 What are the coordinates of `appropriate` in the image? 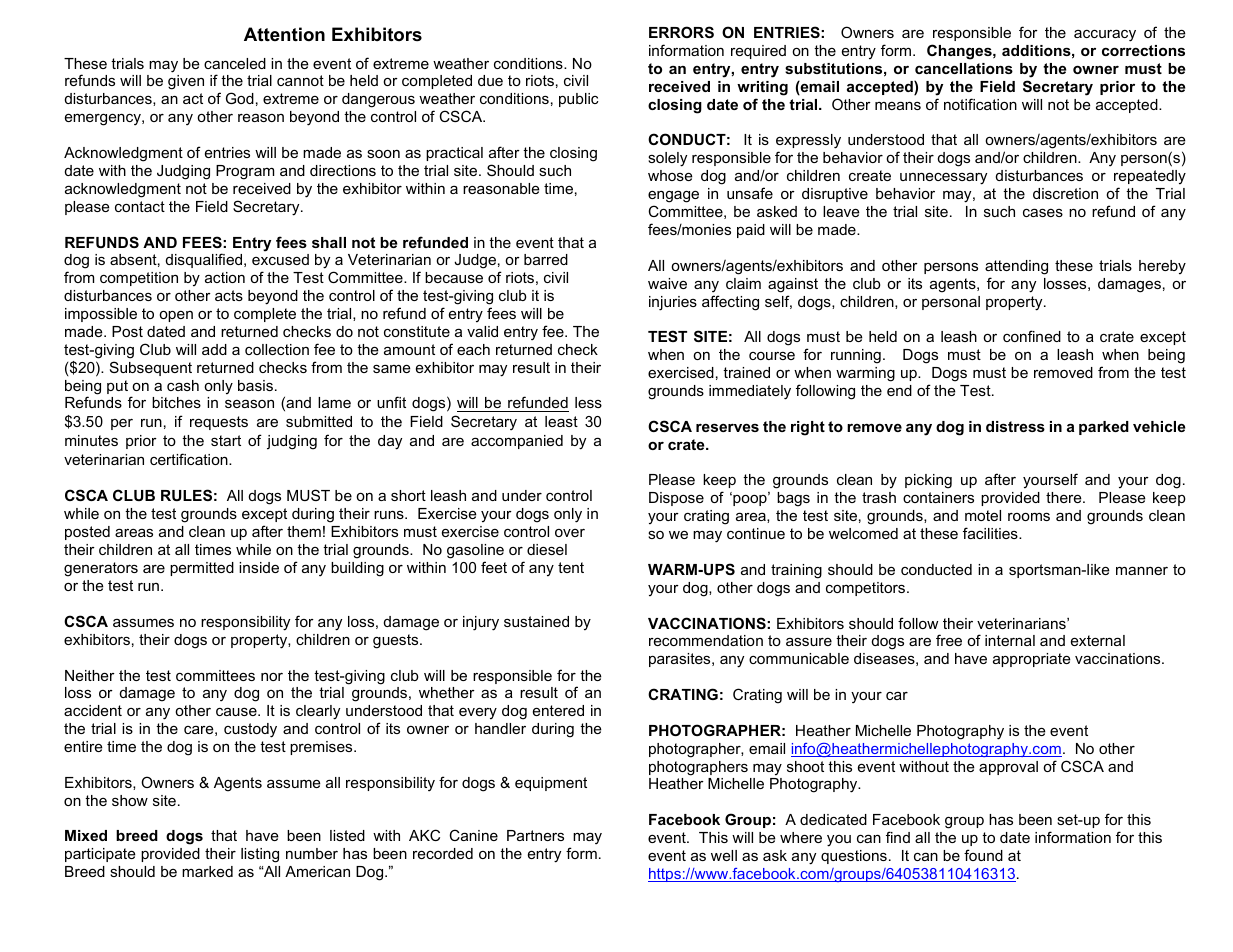 It's located at (1032, 660).
